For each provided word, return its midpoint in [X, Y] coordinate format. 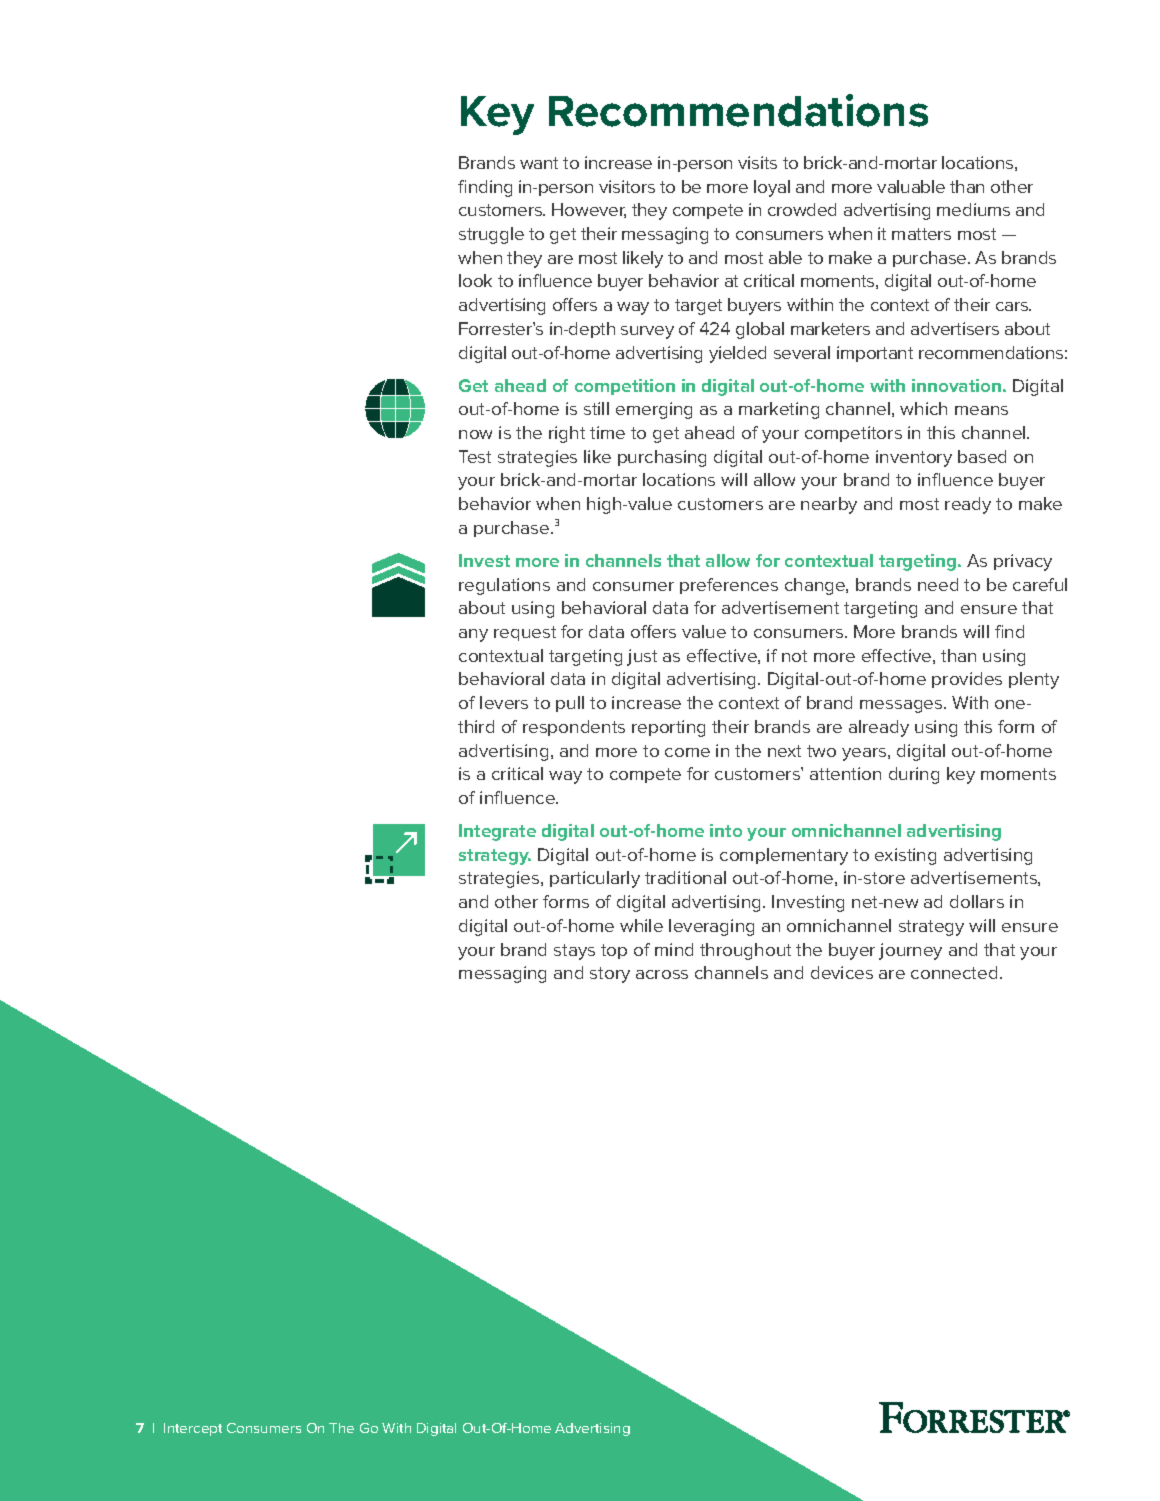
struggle [491, 235]
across [662, 974]
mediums [973, 209]
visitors [627, 186]
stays [574, 952]
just [642, 657]
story [610, 975]
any [473, 635]
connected [954, 972]
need [938, 584]
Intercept [193, 1429]
